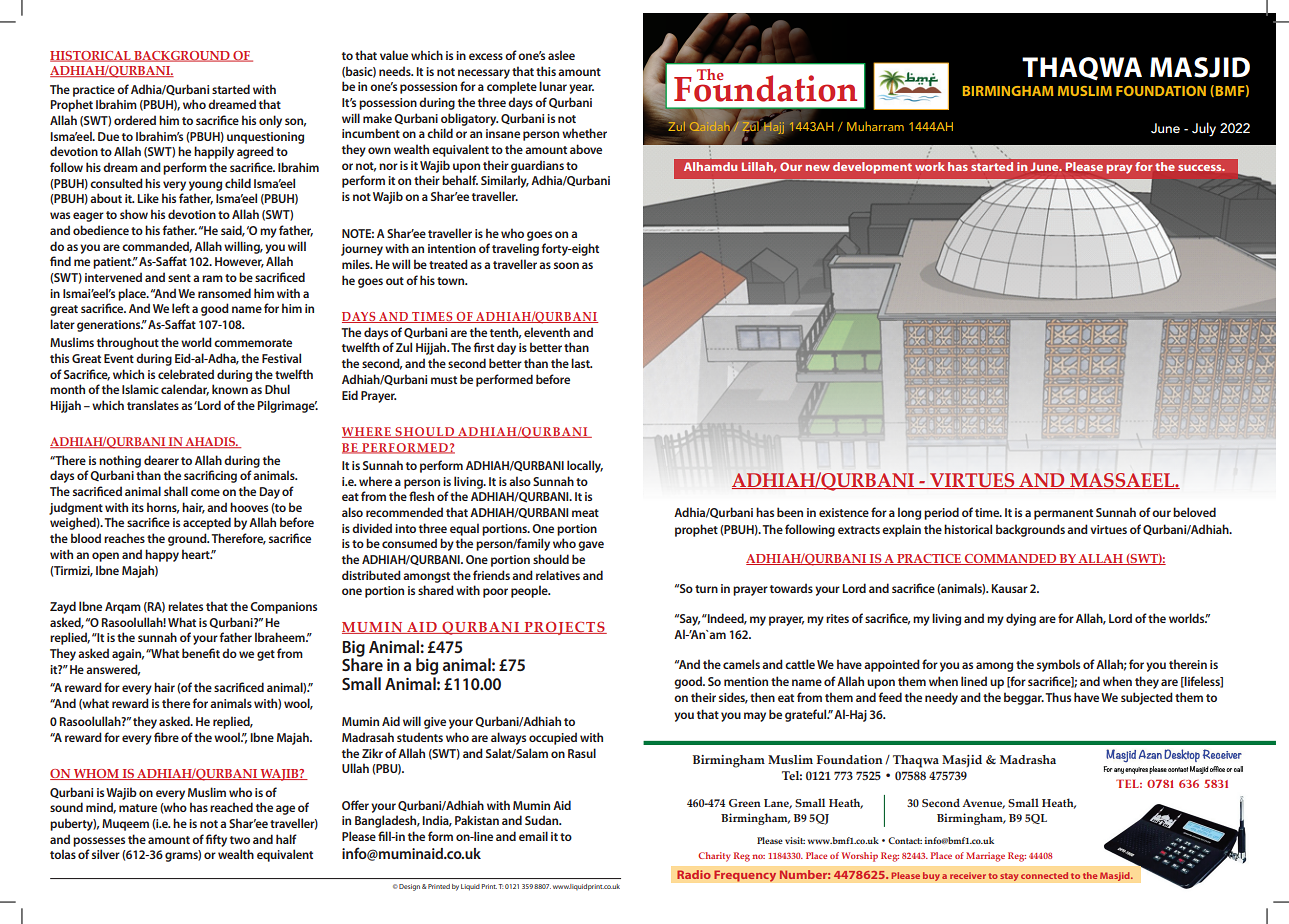 The width and height of the page is (1289, 924). I want to click on fifty, so click(216, 840).
